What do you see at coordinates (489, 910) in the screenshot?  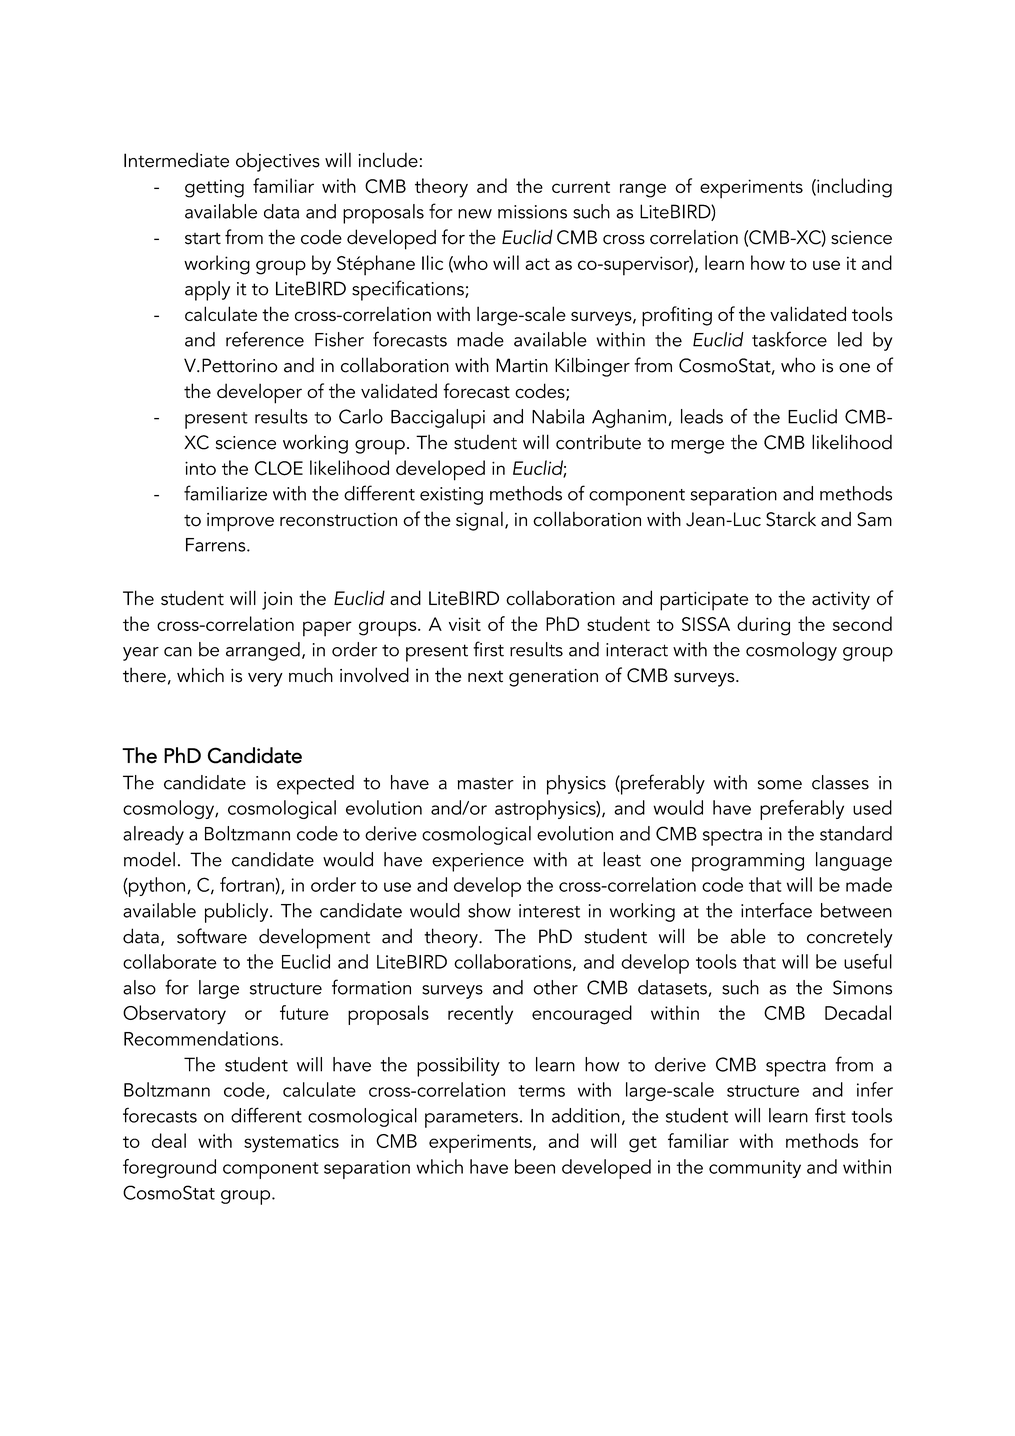 I see `show` at bounding box center [489, 910].
